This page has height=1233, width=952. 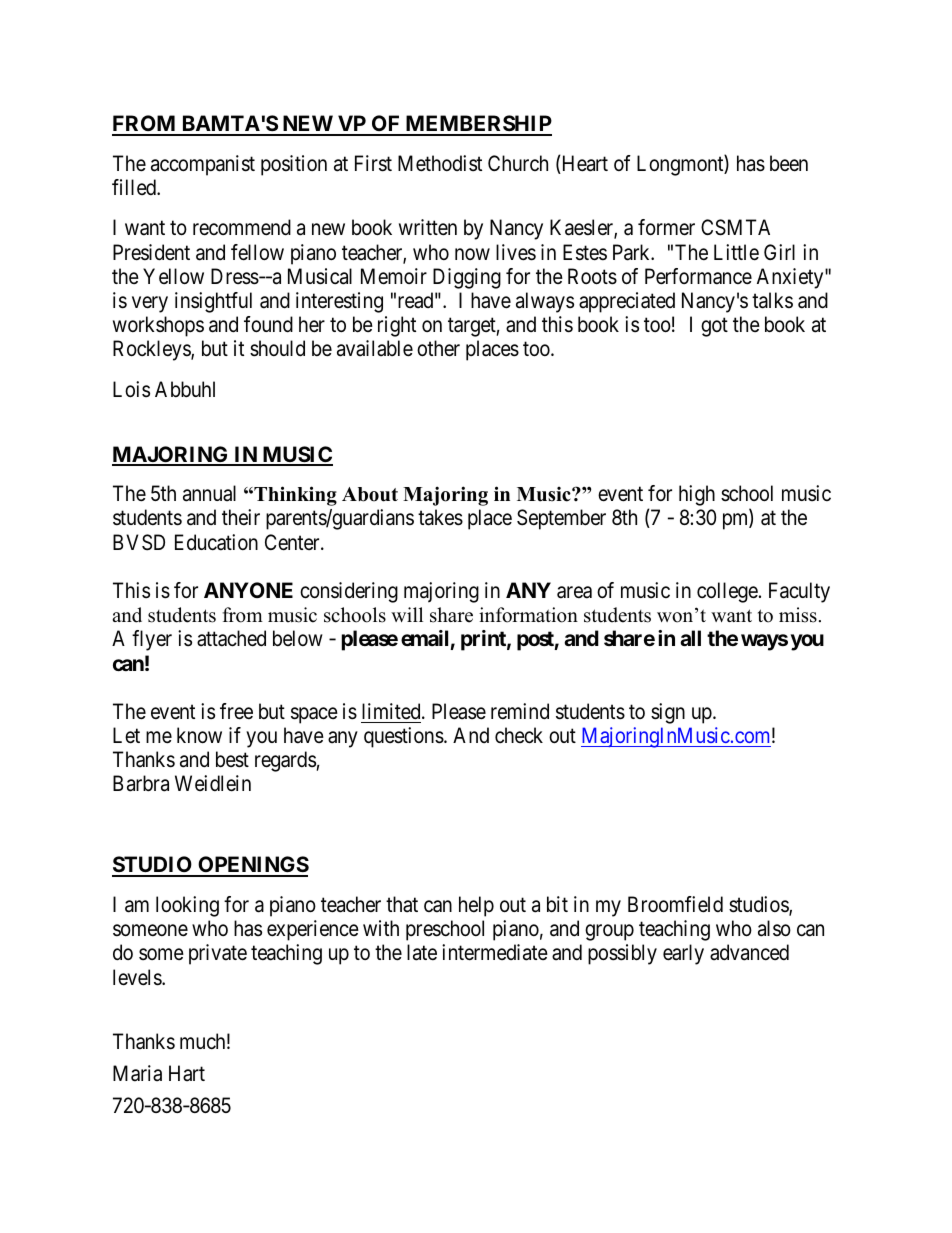 What do you see at coordinates (209, 493) in the page?
I see `annual` at bounding box center [209, 493].
